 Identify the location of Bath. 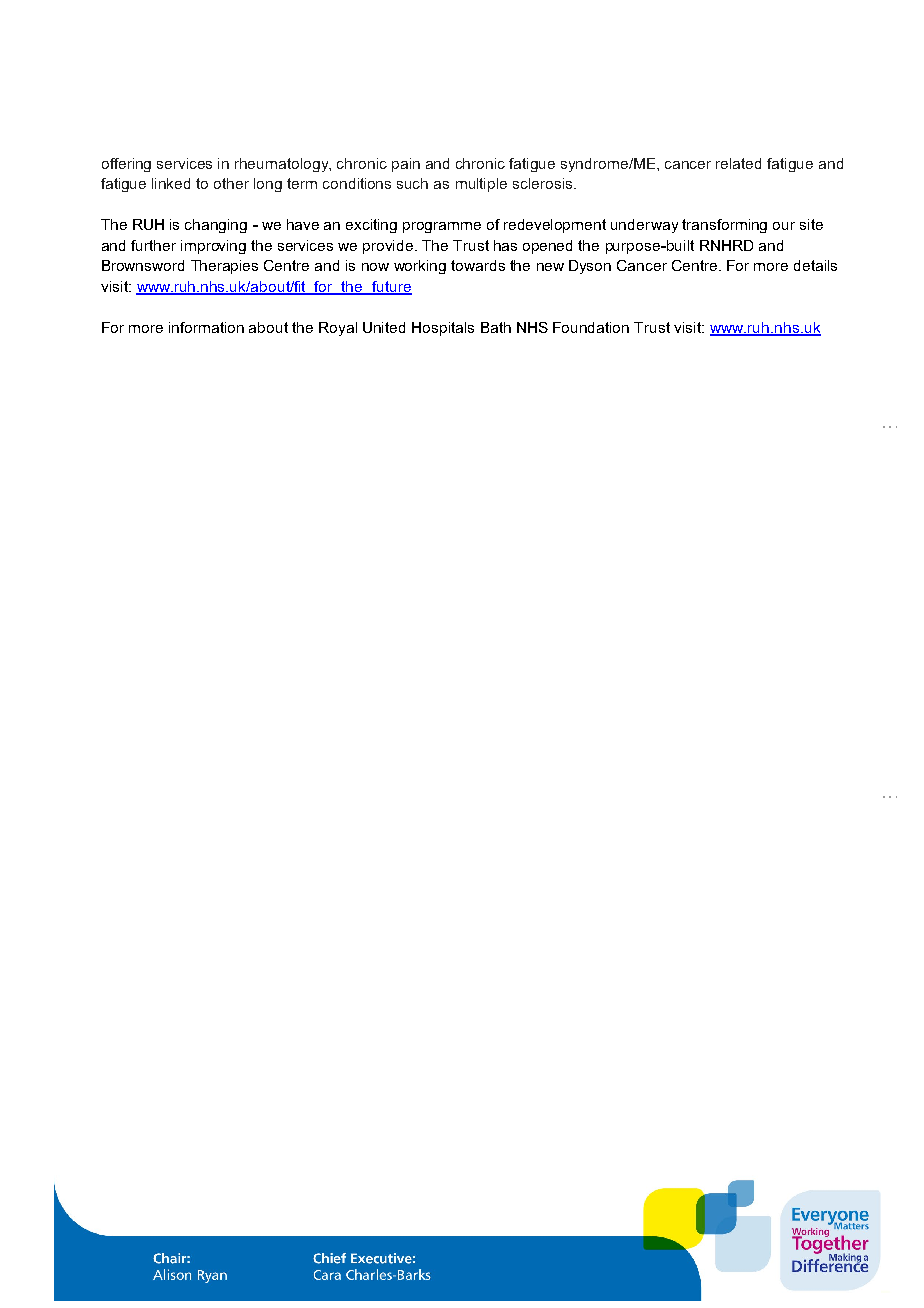
(496, 327).
